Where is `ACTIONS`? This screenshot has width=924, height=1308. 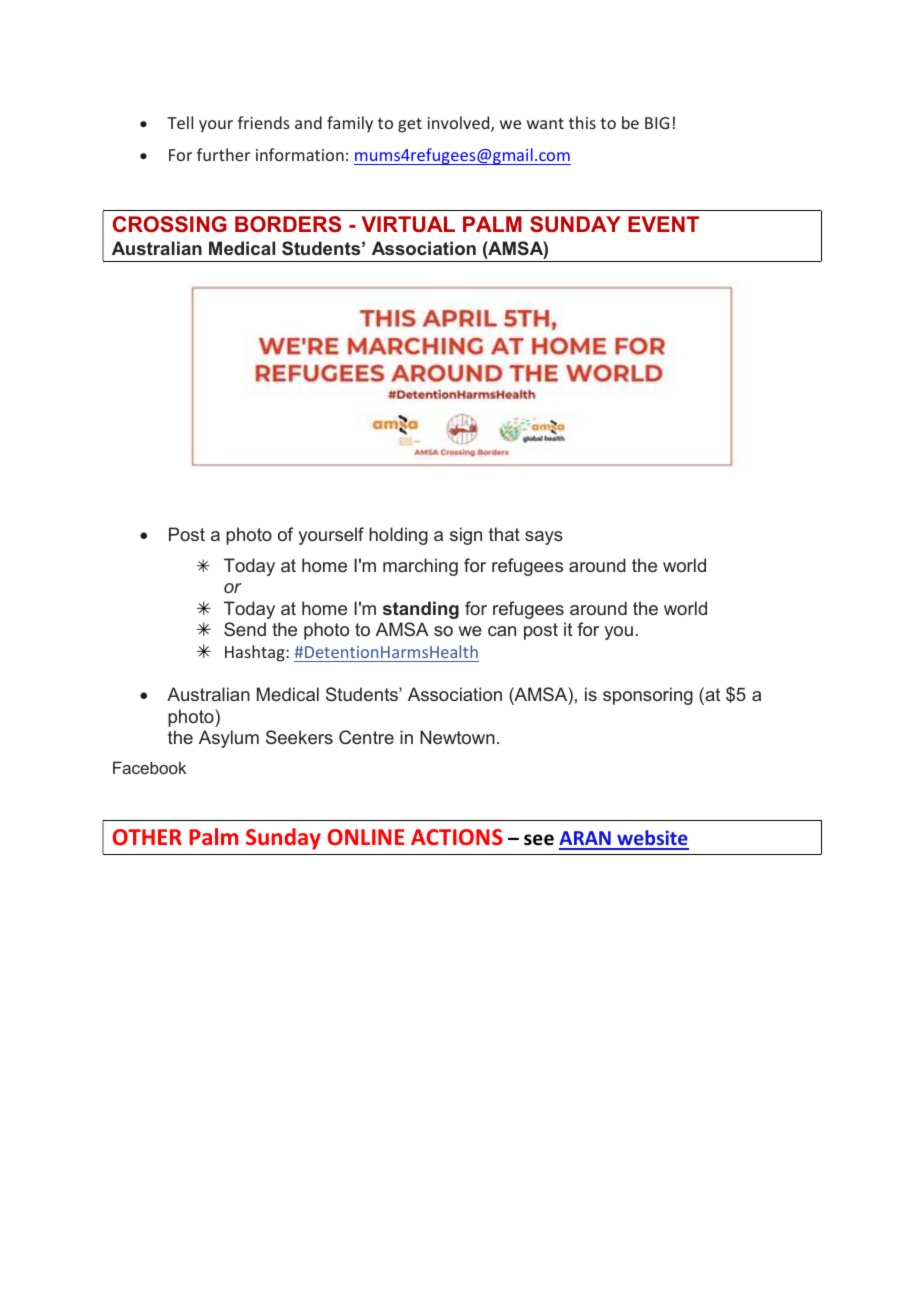
ACTIONS is located at coordinates (457, 837).
